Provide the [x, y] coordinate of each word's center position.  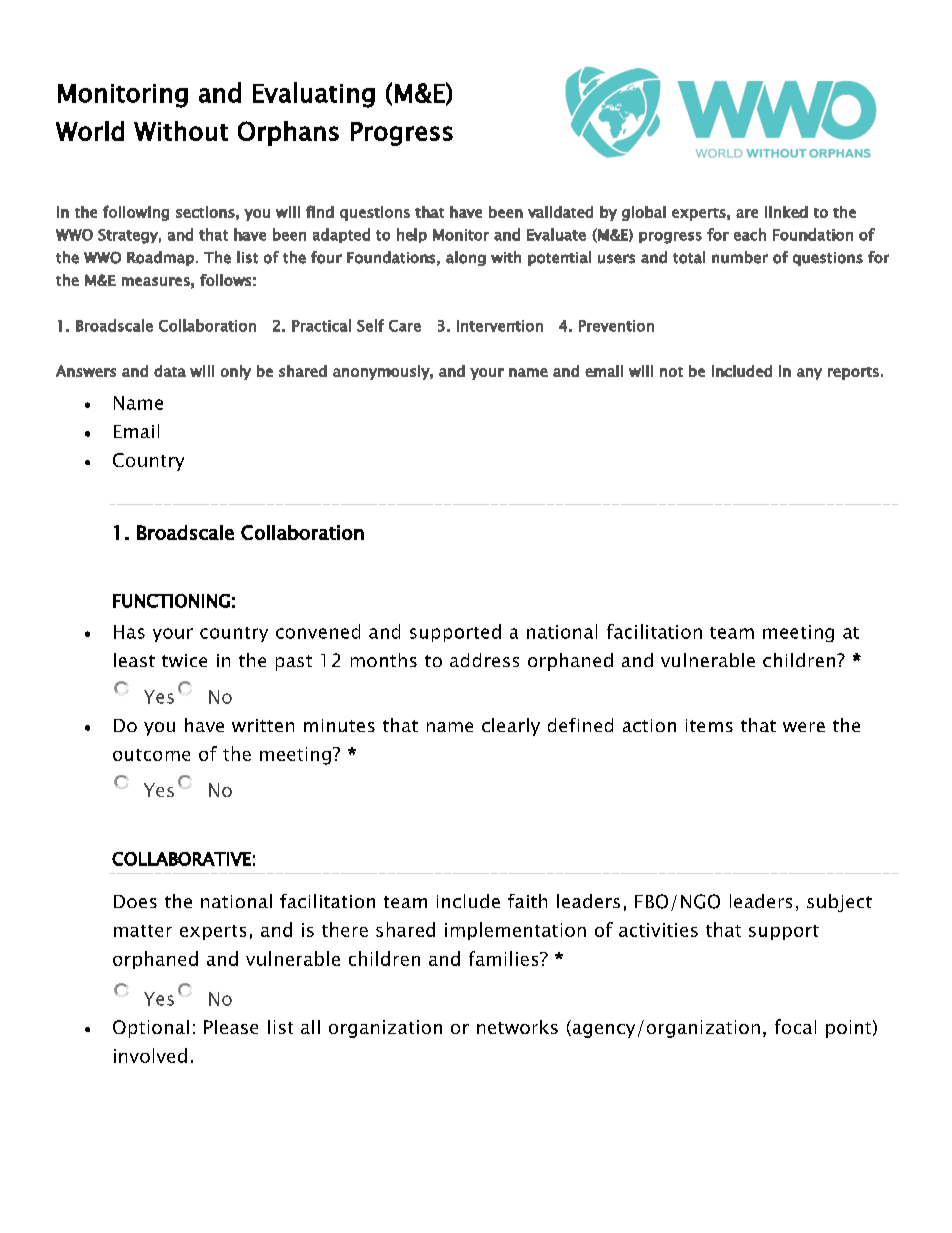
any [809, 374]
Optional [151, 1029]
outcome [151, 755]
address [484, 660]
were [804, 727]
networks [517, 1027]
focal [795, 1026]
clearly [511, 727]
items [709, 725]
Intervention [500, 326]
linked [786, 212]
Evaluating [314, 95]
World [90, 131]
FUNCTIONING [171, 601]
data [170, 371]
